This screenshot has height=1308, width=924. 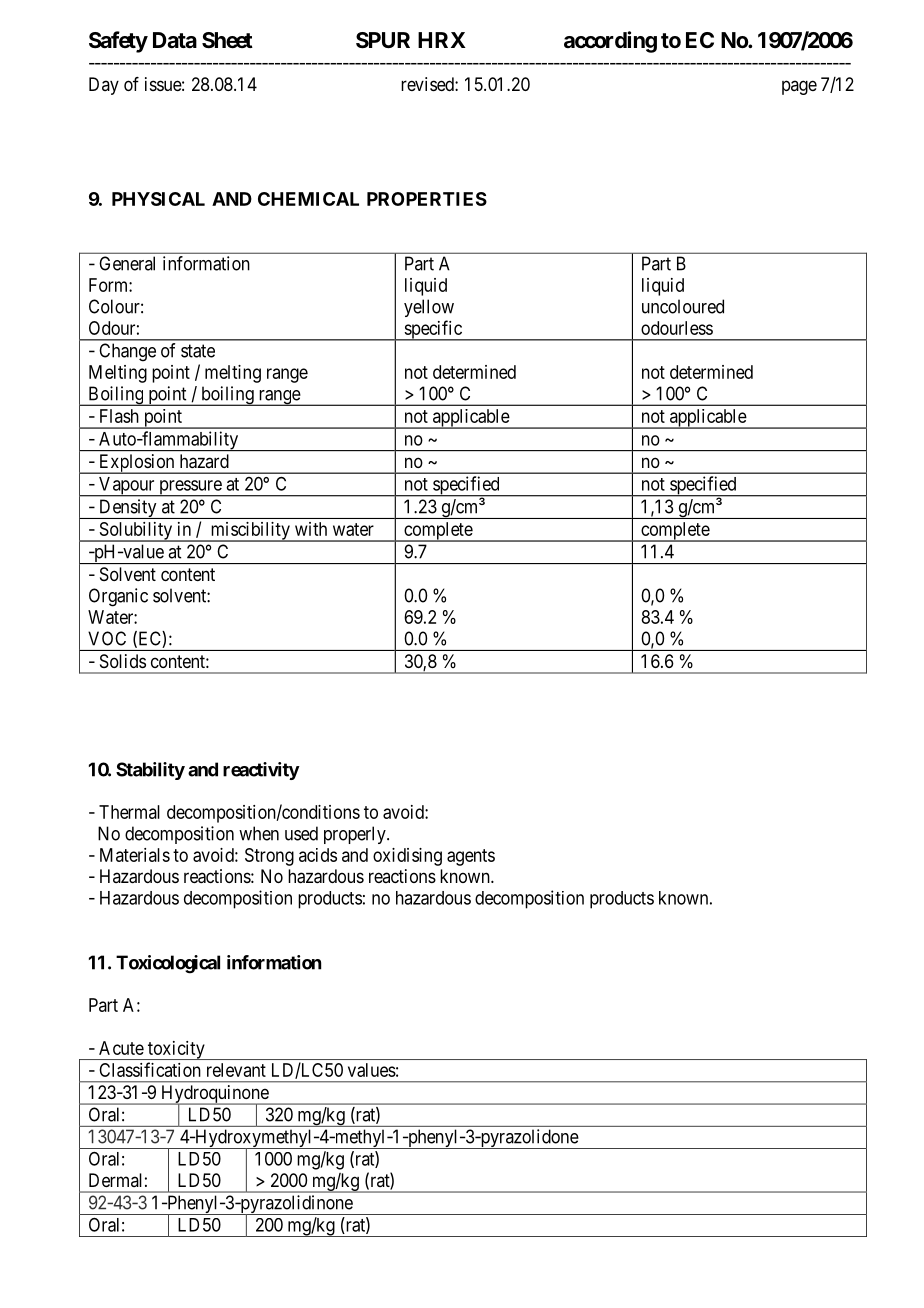 I want to click on toxicity, so click(x=176, y=1050).
